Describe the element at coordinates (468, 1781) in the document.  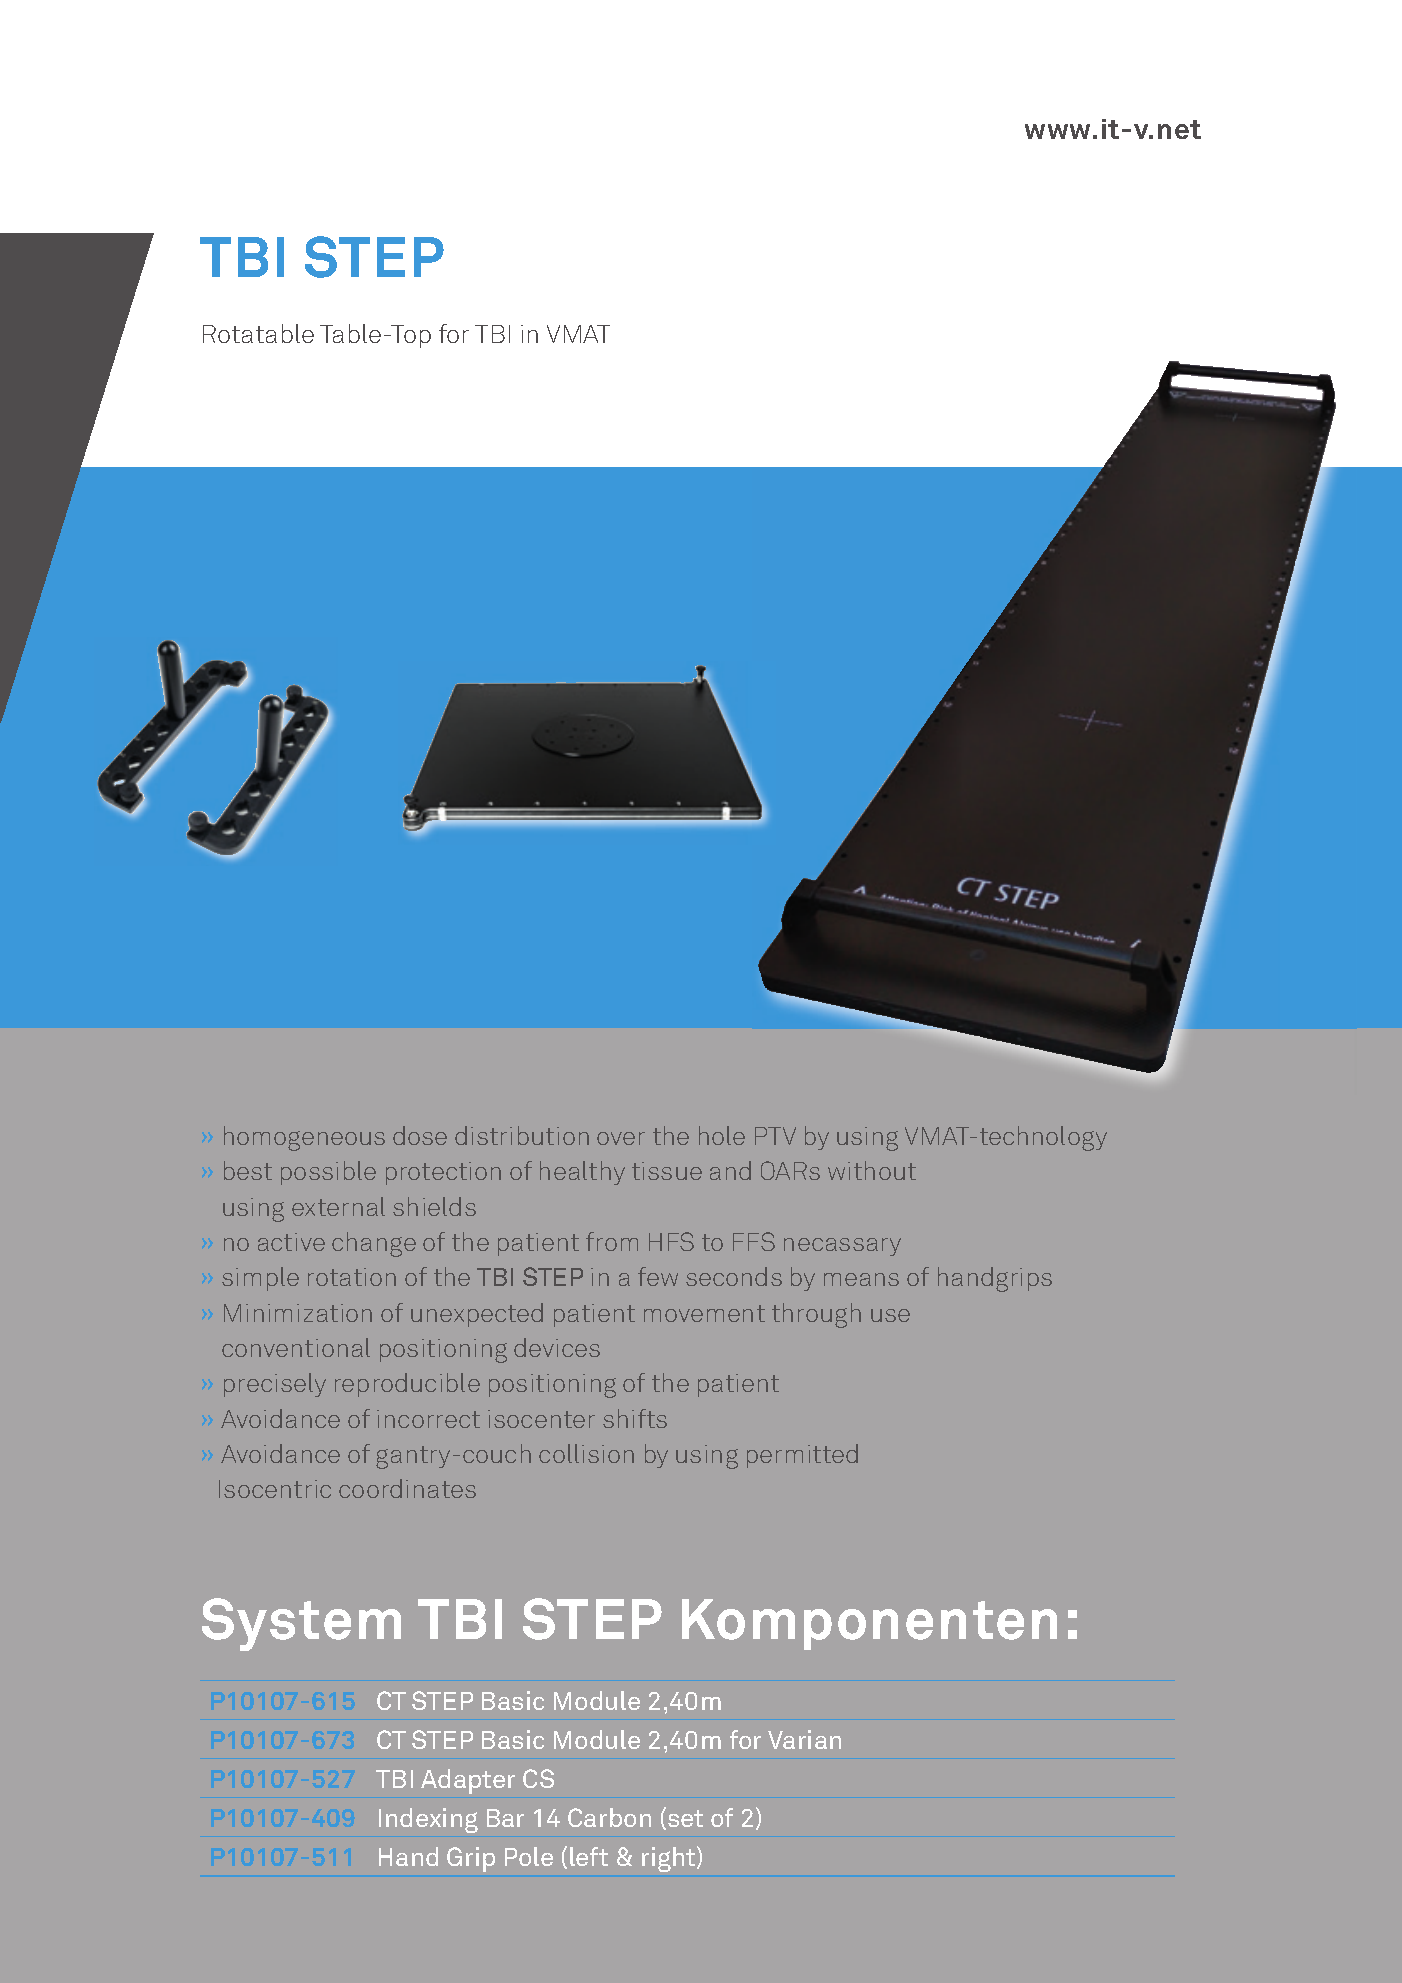
I see `Adapter` at that location.
